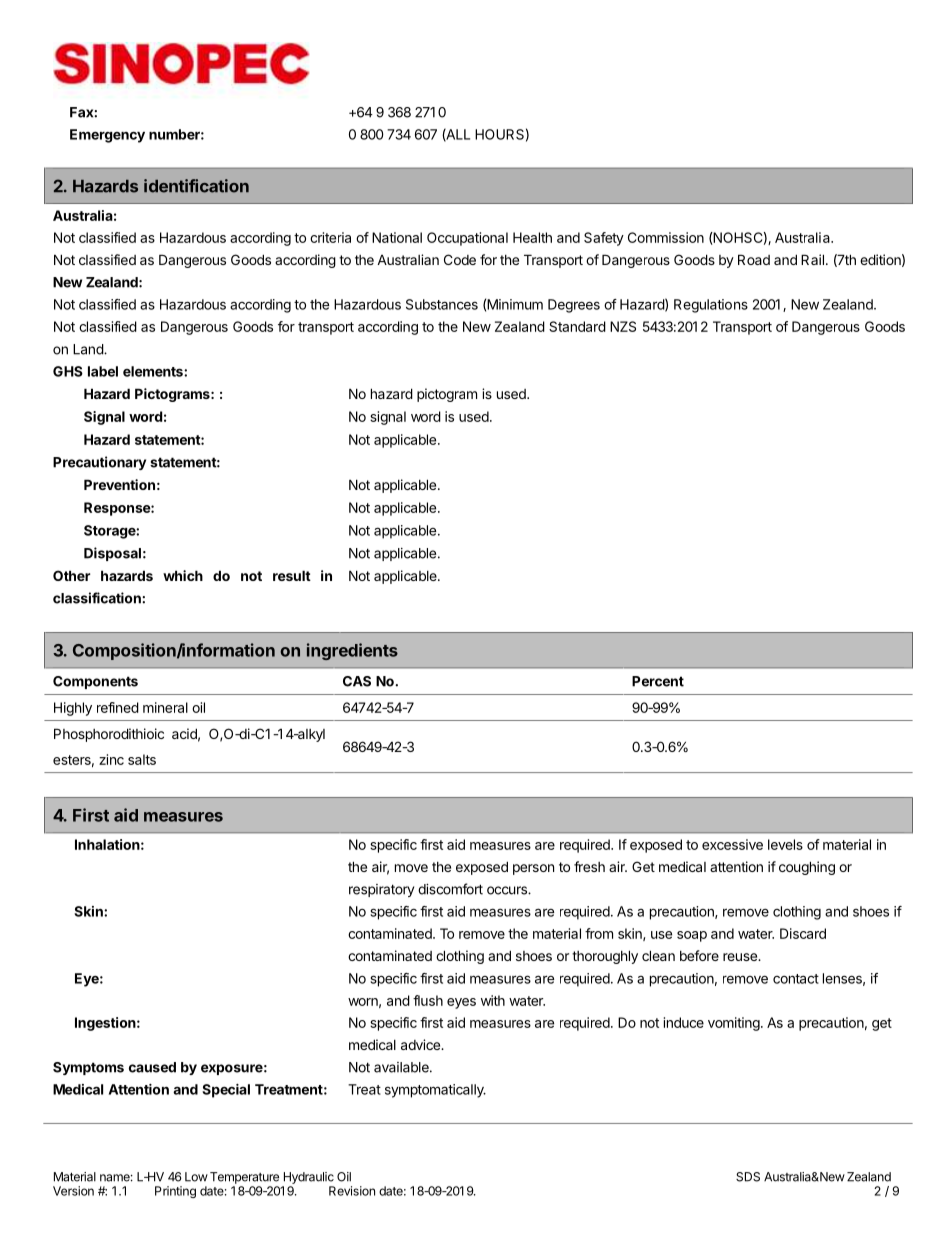 This screenshot has height=1233, width=952. What do you see at coordinates (352, 1191) in the screenshot?
I see `Revision` at bounding box center [352, 1191].
